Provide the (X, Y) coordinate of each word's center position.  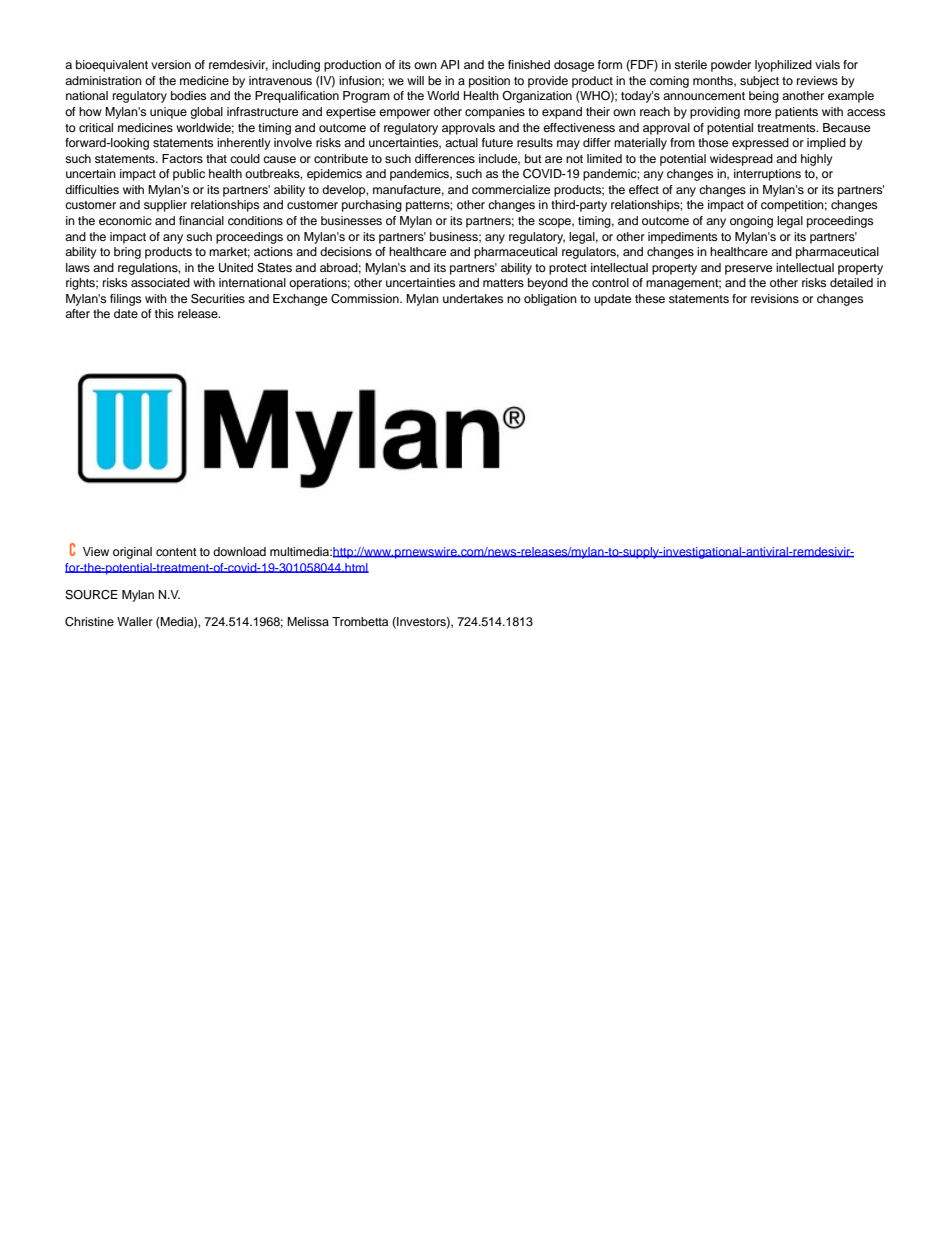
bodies (188, 95)
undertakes (473, 298)
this (164, 313)
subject (759, 82)
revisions (775, 298)
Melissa (308, 621)
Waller (135, 621)
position (489, 82)
